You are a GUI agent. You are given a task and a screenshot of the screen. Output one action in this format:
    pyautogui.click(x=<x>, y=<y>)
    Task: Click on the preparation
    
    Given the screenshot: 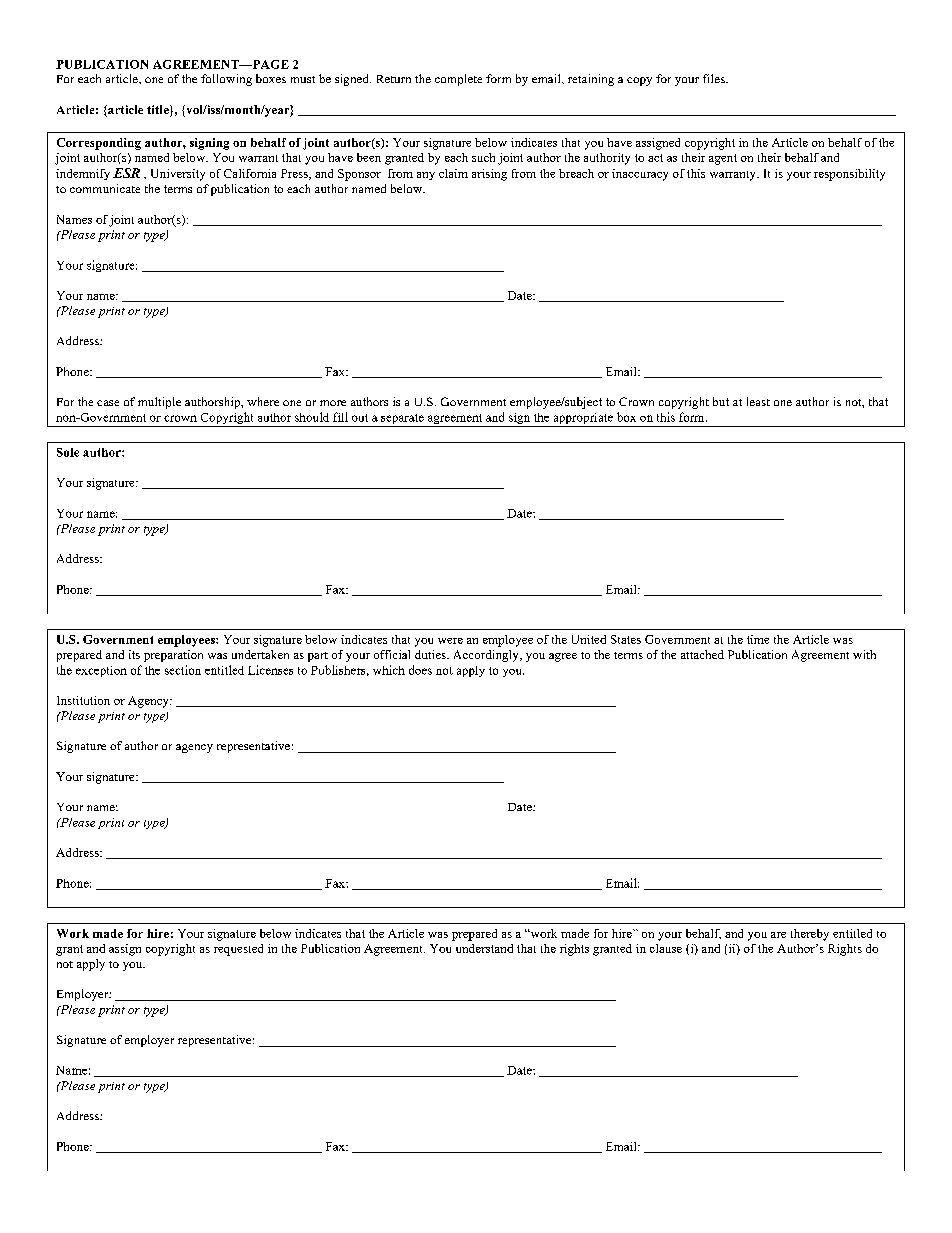 What is the action you would take?
    pyautogui.click(x=173, y=656)
